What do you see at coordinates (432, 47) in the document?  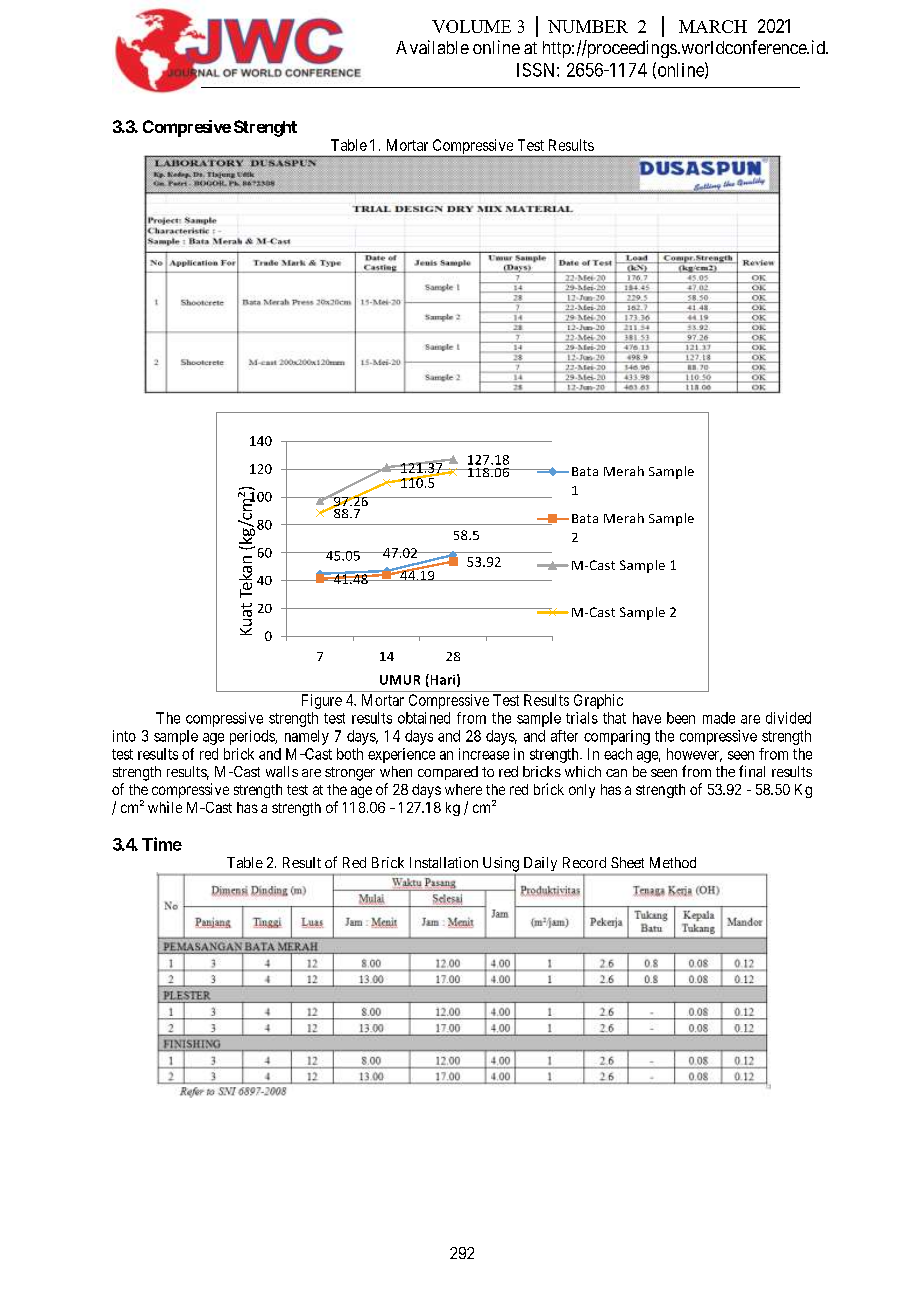 I see `Available` at bounding box center [432, 47].
